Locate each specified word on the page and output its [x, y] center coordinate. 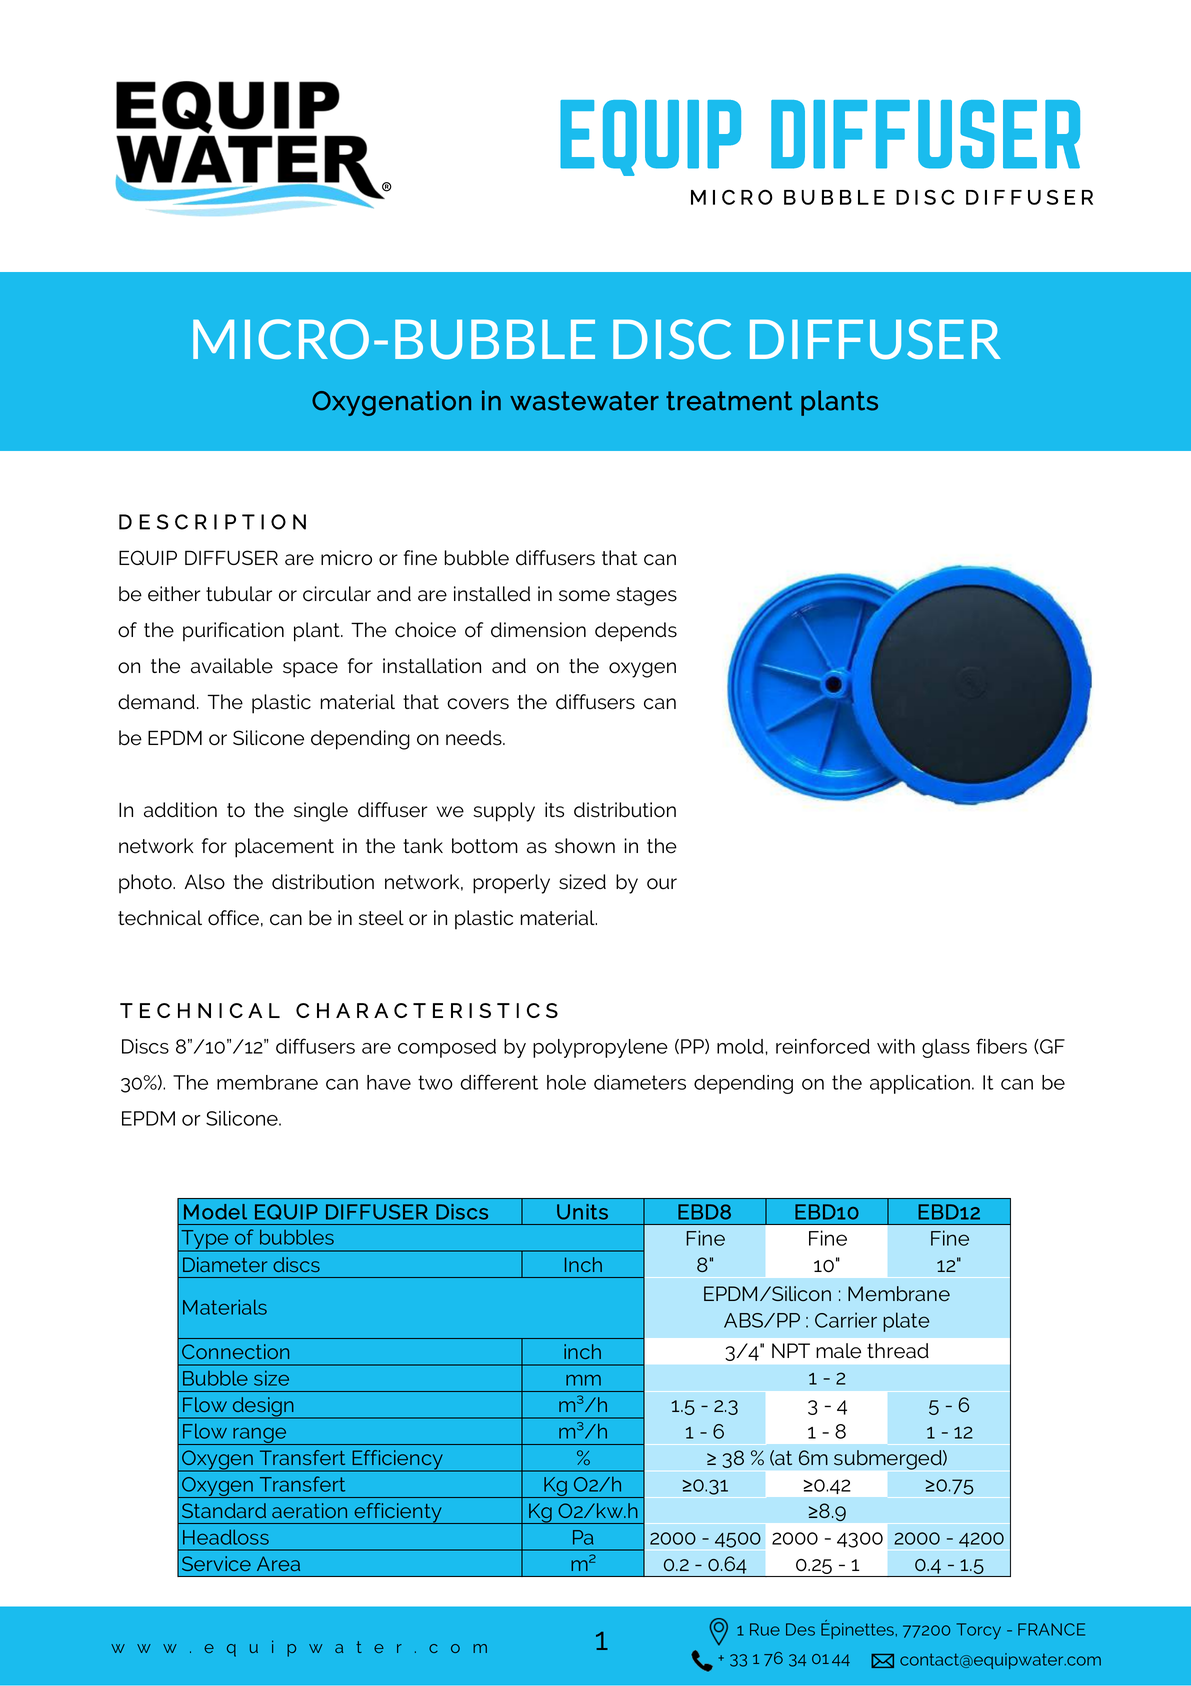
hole [566, 1082]
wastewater [584, 401]
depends [636, 632]
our [662, 884]
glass [946, 1048]
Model [215, 1212]
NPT [791, 1350]
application [920, 1084]
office [233, 918]
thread [898, 1351]
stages [646, 596]
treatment [729, 401]
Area [278, 1563]
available [232, 666]
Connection [235, 1351]
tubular [239, 594]
